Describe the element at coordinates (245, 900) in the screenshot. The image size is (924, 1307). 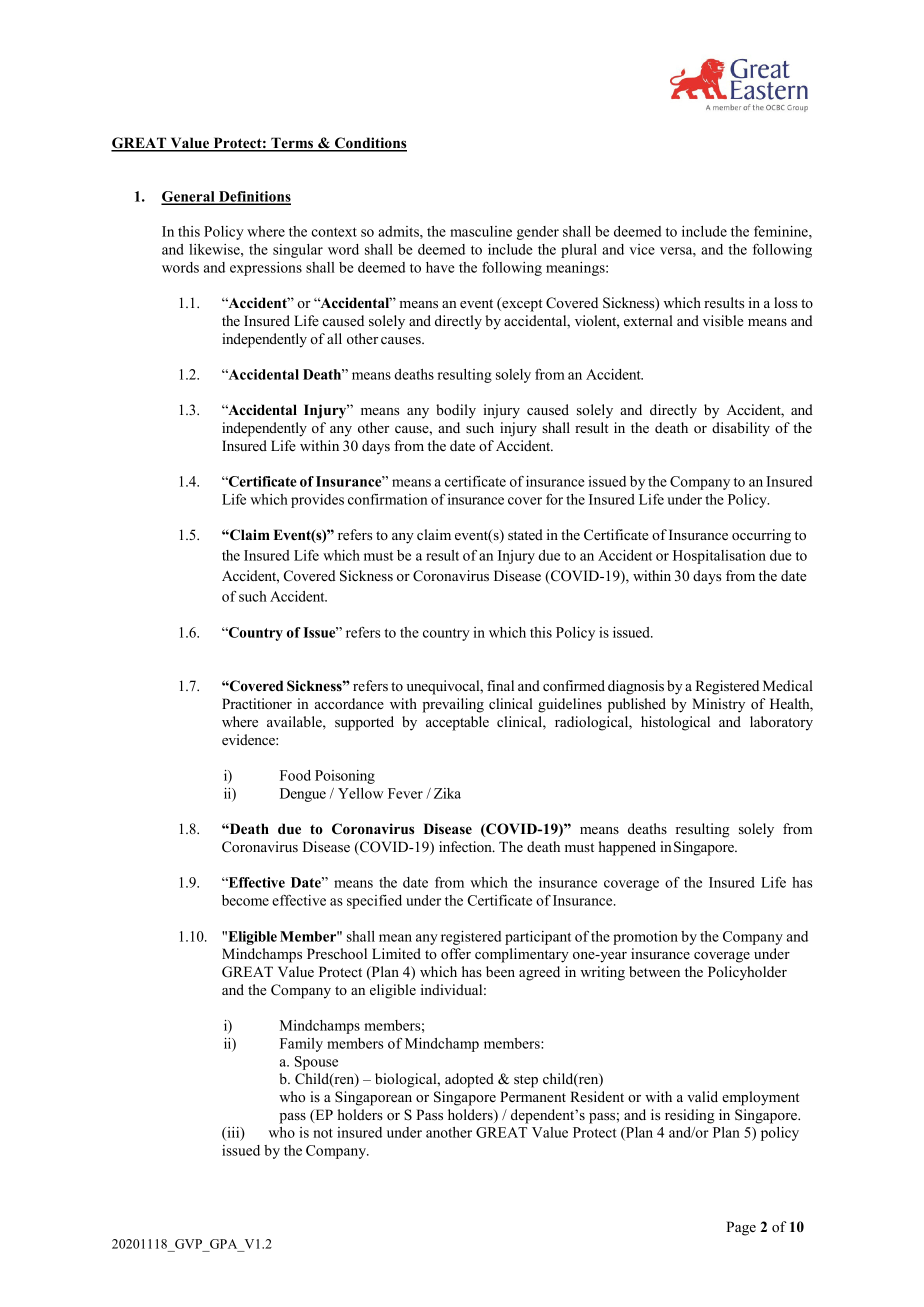
I see `become` at that location.
